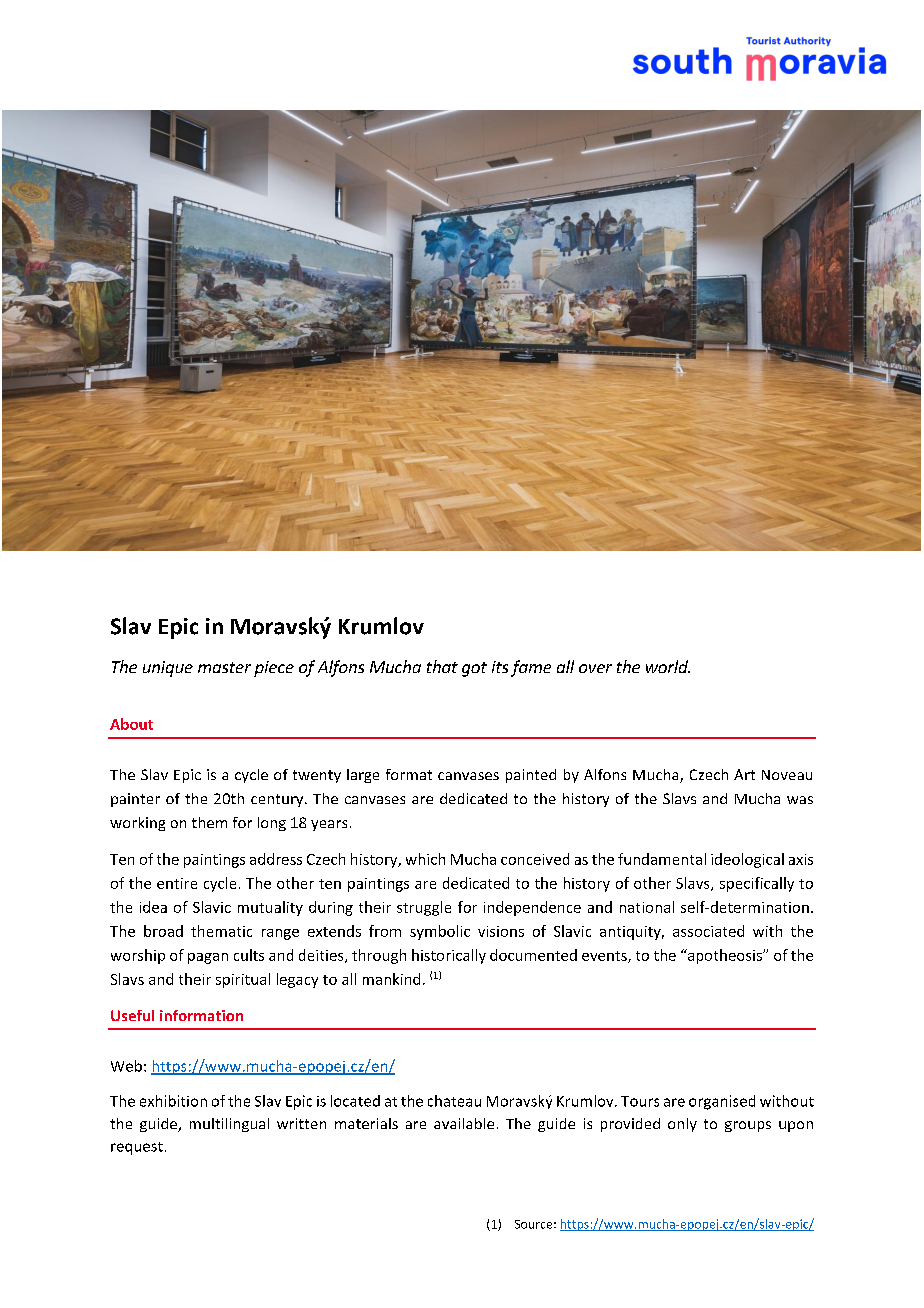  I want to click on ideological, so click(747, 860).
